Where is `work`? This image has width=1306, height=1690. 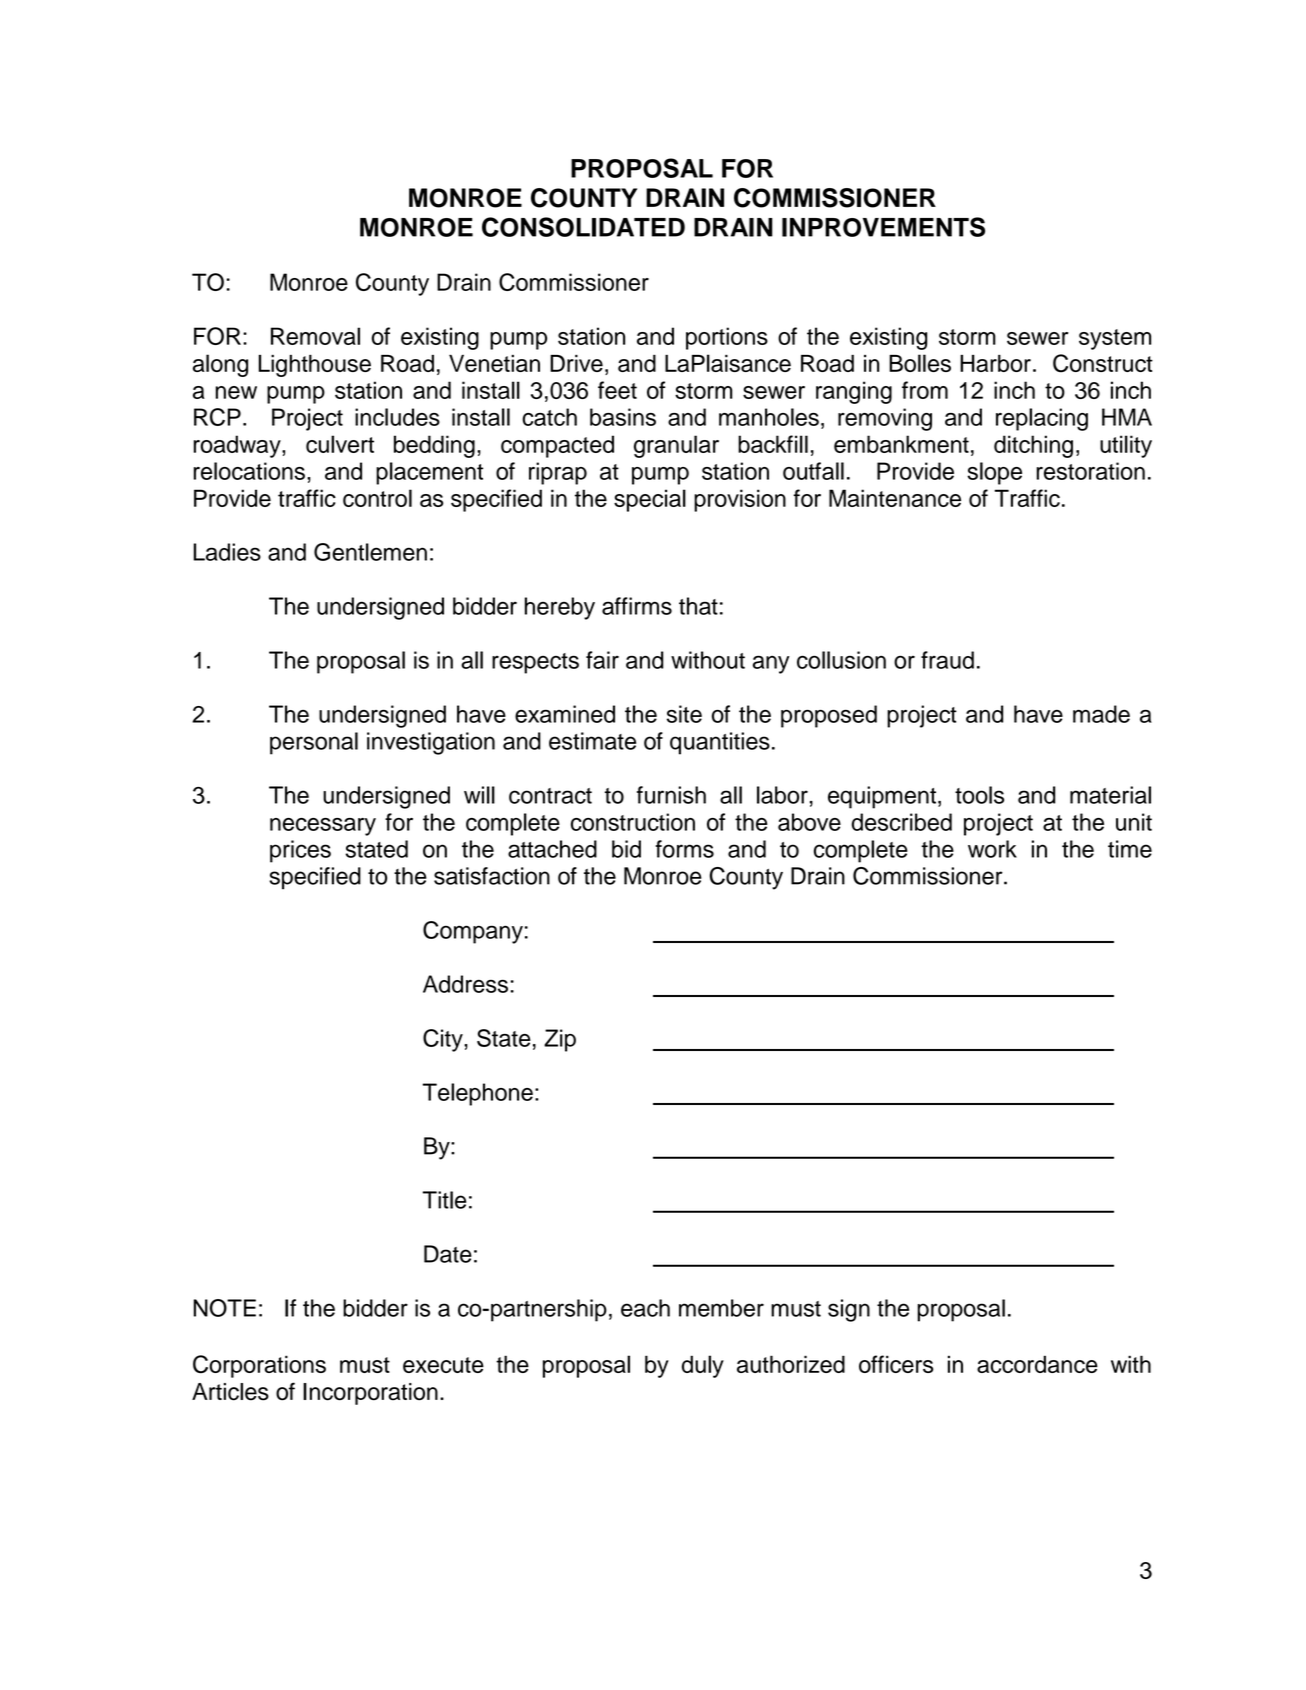
work is located at coordinates (992, 849).
